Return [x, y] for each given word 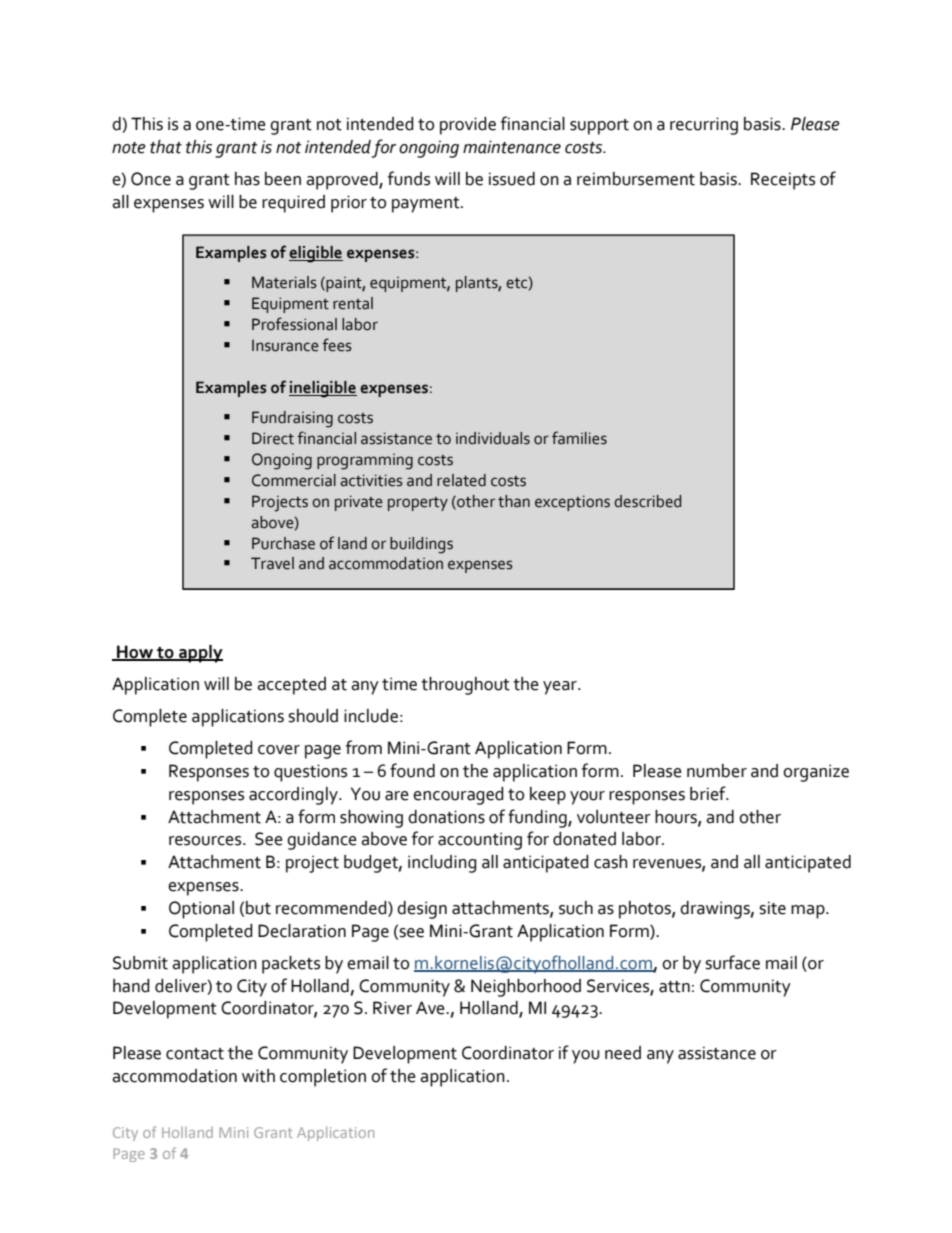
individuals [493, 438]
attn [674, 987]
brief [709, 793]
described [647, 501]
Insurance [285, 346]
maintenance [512, 147]
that [166, 147]
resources [206, 841]
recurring [704, 126]
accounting [480, 841]
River [392, 1008]
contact [195, 1054]
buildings [421, 545]
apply [200, 654]
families [579, 438]
